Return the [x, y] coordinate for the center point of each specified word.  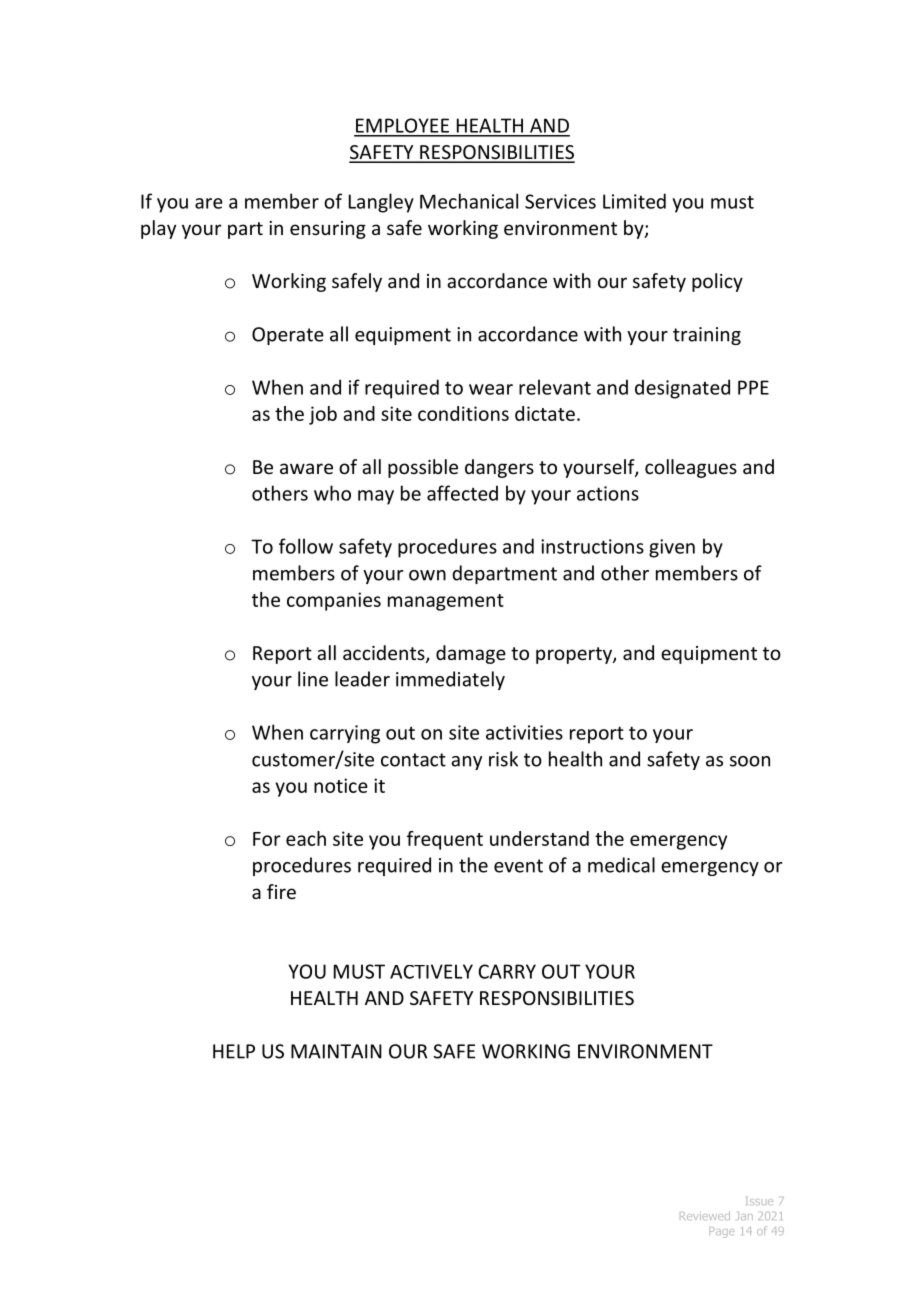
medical [621, 865]
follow [306, 546]
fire [281, 891]
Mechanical [469, 201]
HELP [234, 1051]
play [158, 229]
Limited [634, 201]
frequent [445, 840]
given [672, 548]
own [427, 575]
